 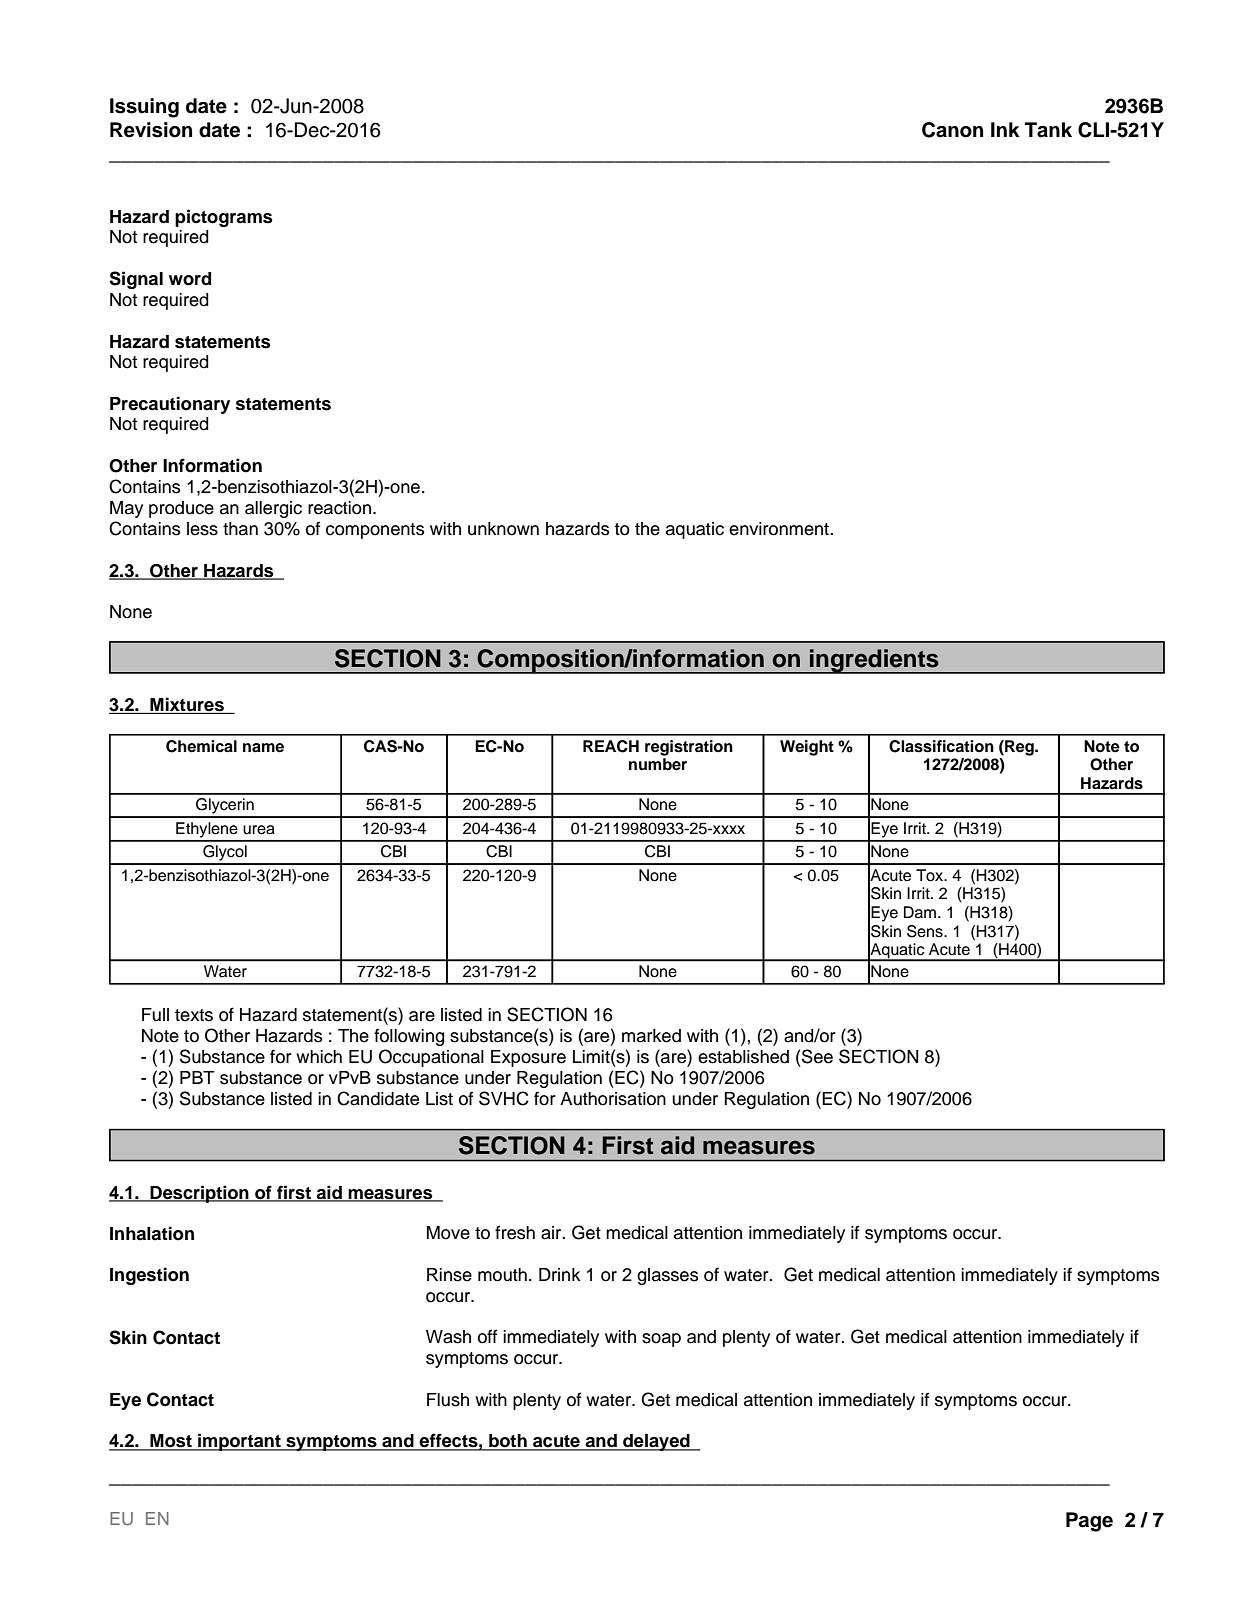 I want to click on Revision, so click(x=151, y=130).
